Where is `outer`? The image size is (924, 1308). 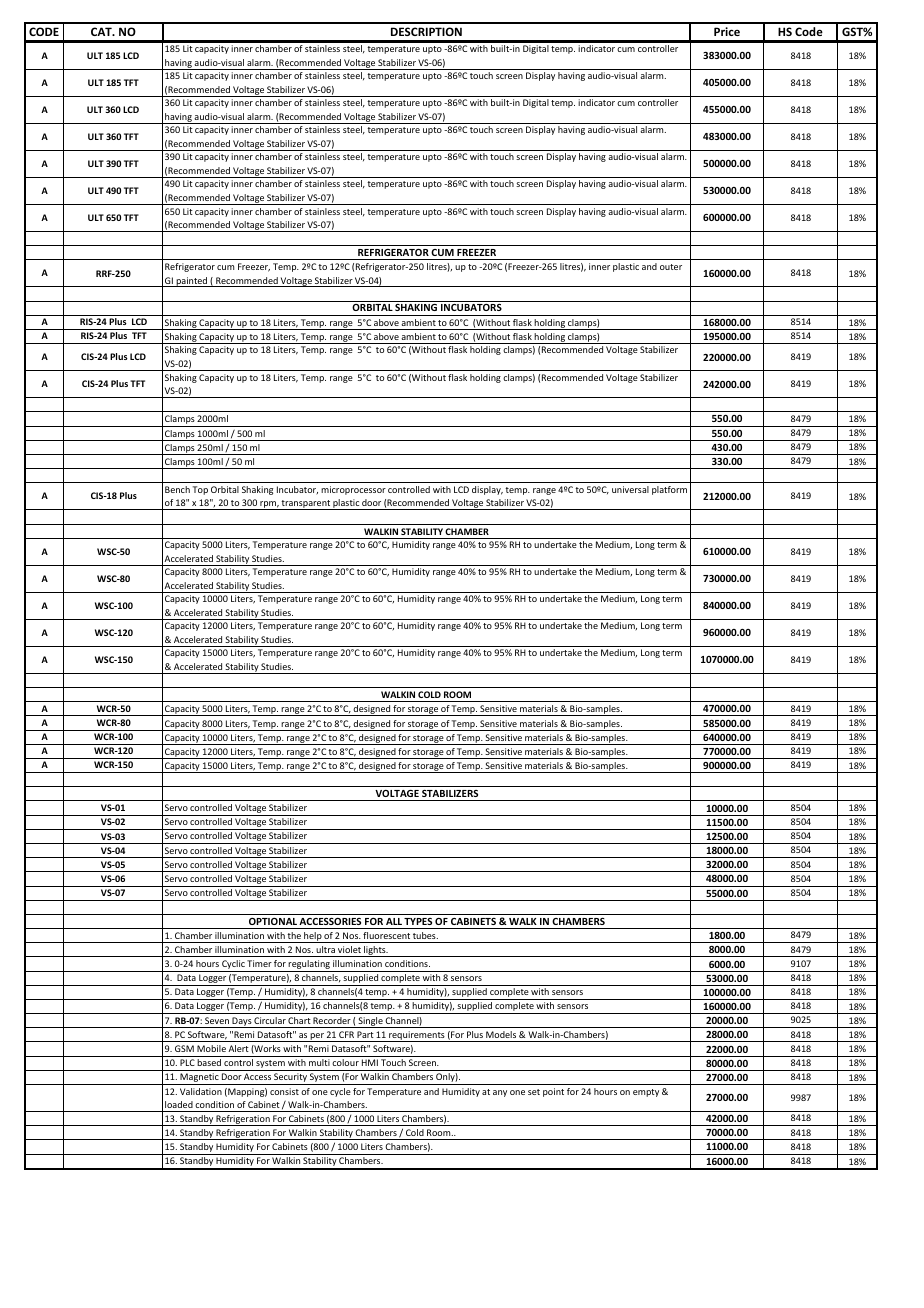
outer is located at coordinates (671, 267).
